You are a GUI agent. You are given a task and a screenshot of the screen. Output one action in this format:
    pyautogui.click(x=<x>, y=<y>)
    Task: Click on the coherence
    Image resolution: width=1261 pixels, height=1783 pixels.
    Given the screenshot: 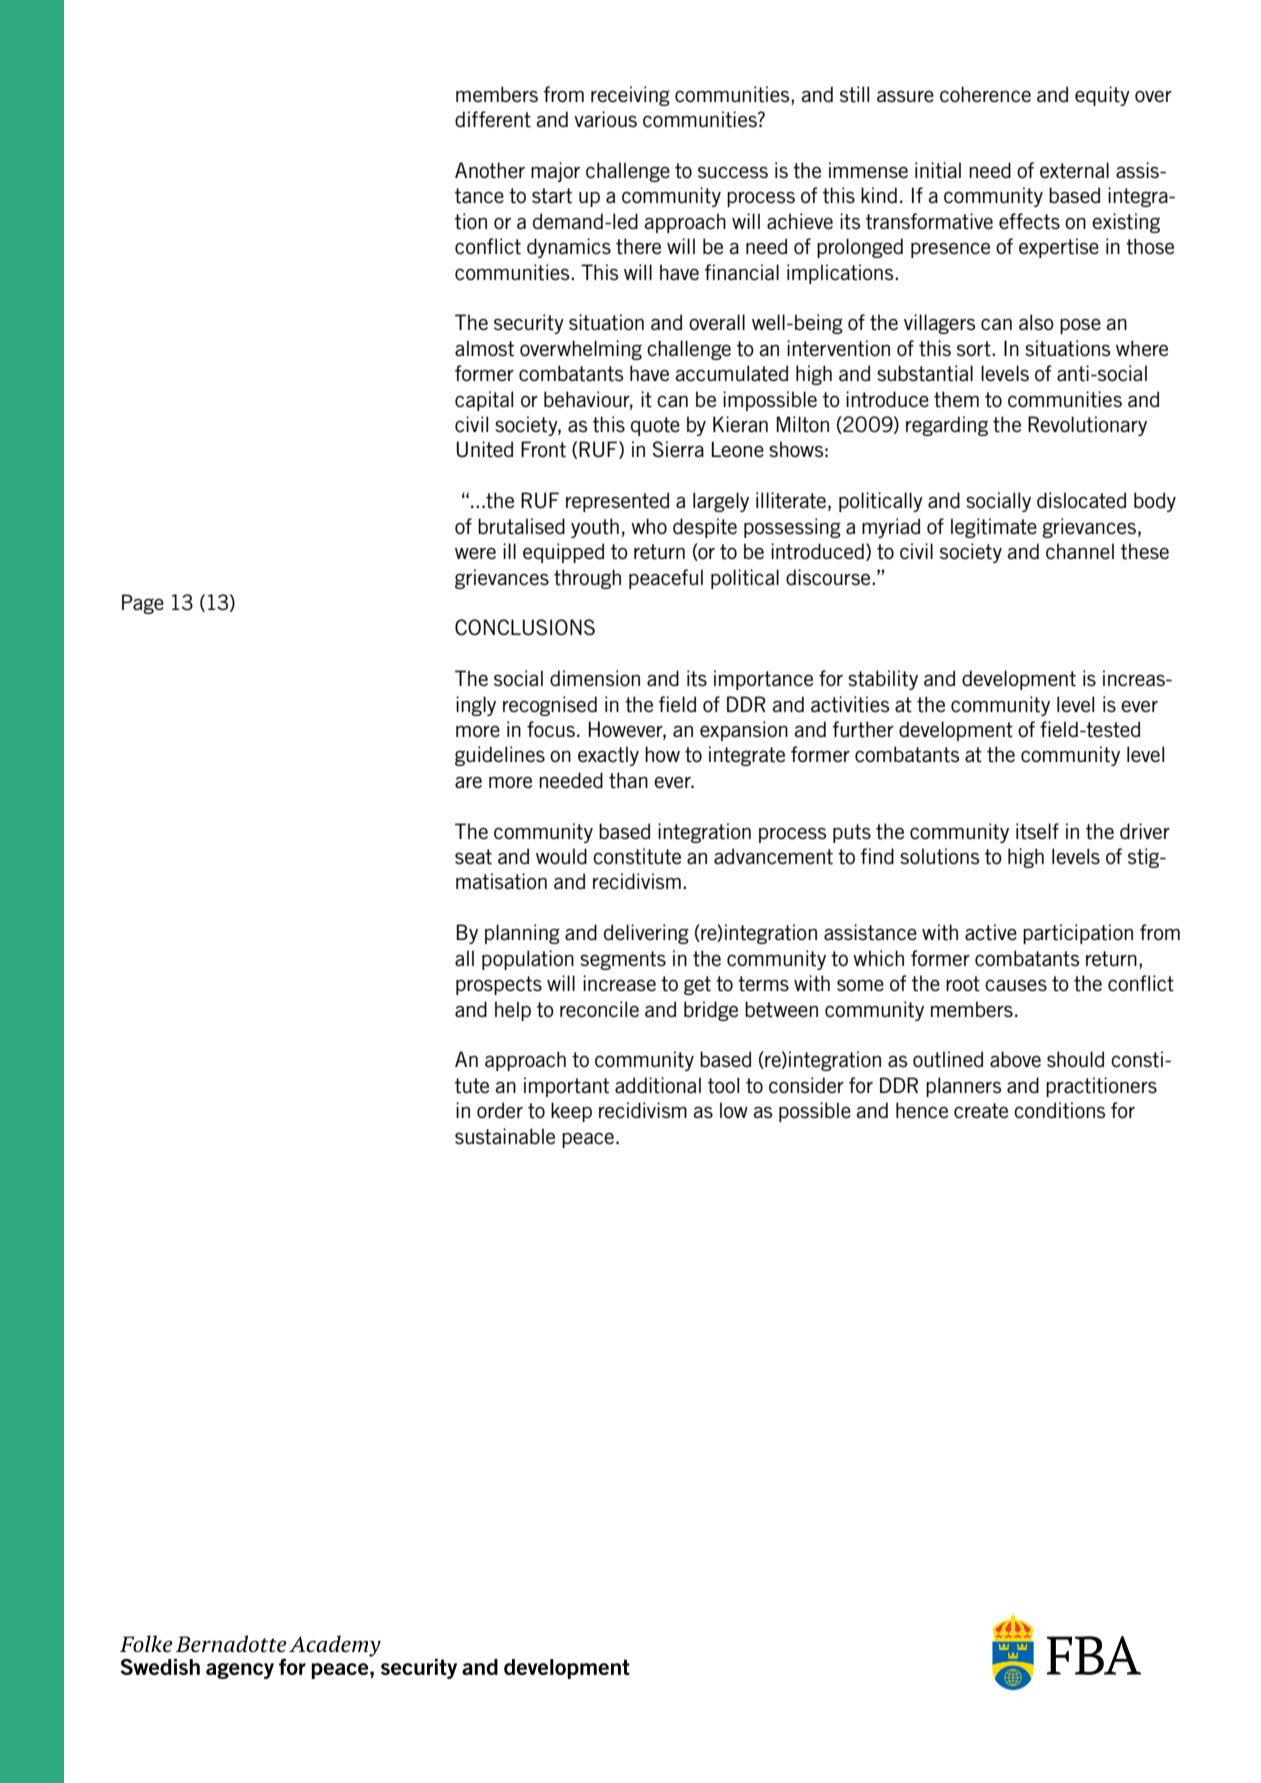 What is the action you would take?
    pyautogui.click(x=985, y=94)
